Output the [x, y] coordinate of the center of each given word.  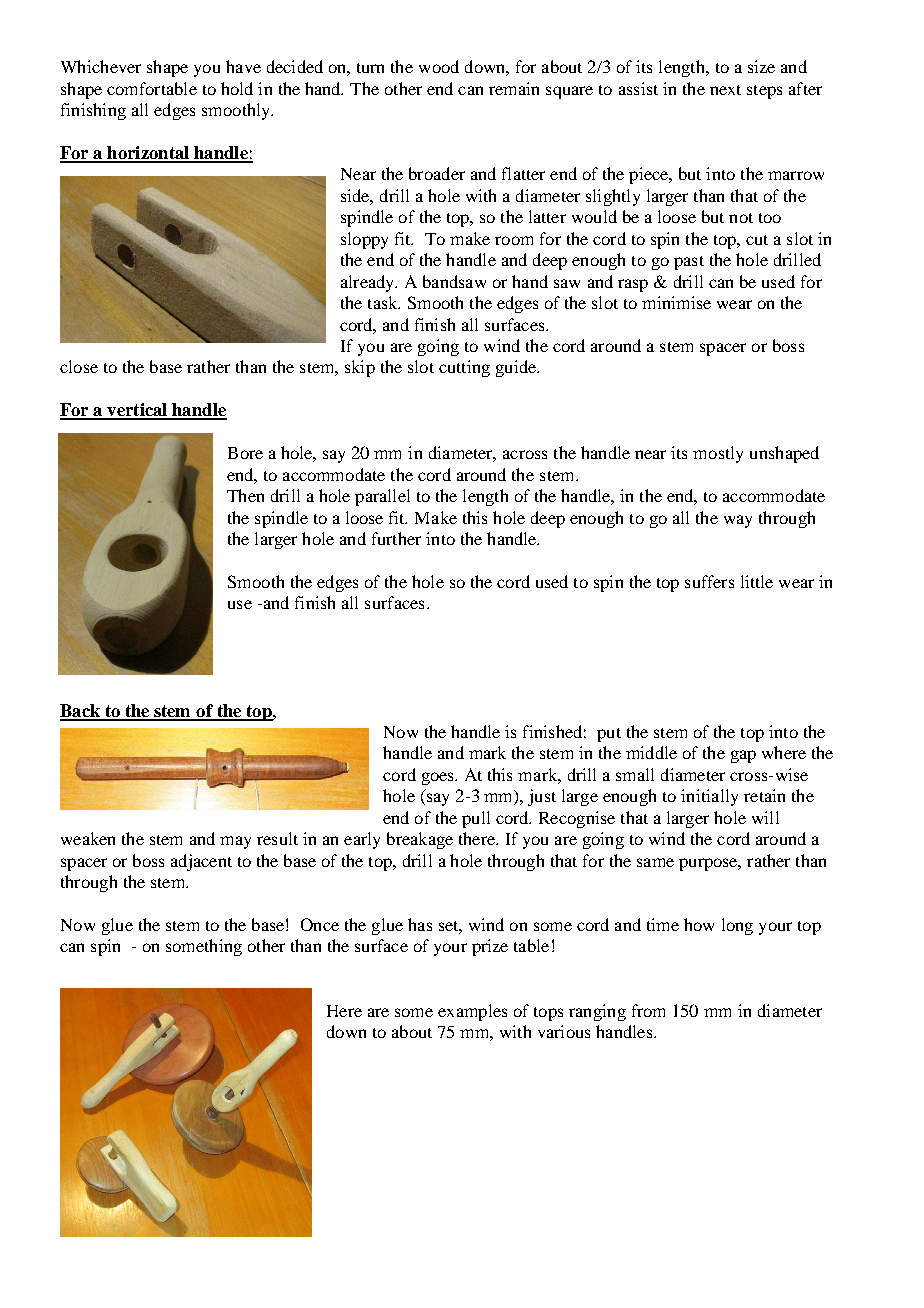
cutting [464, 368]
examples [472, 1012]
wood [439, 66]
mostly [718, 454]
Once [320, 924]
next [725, 90]
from [648, 1010]
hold [237, 88]
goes [439, 778]
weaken [88, 838]
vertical [137, 411]
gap [743, 756]
